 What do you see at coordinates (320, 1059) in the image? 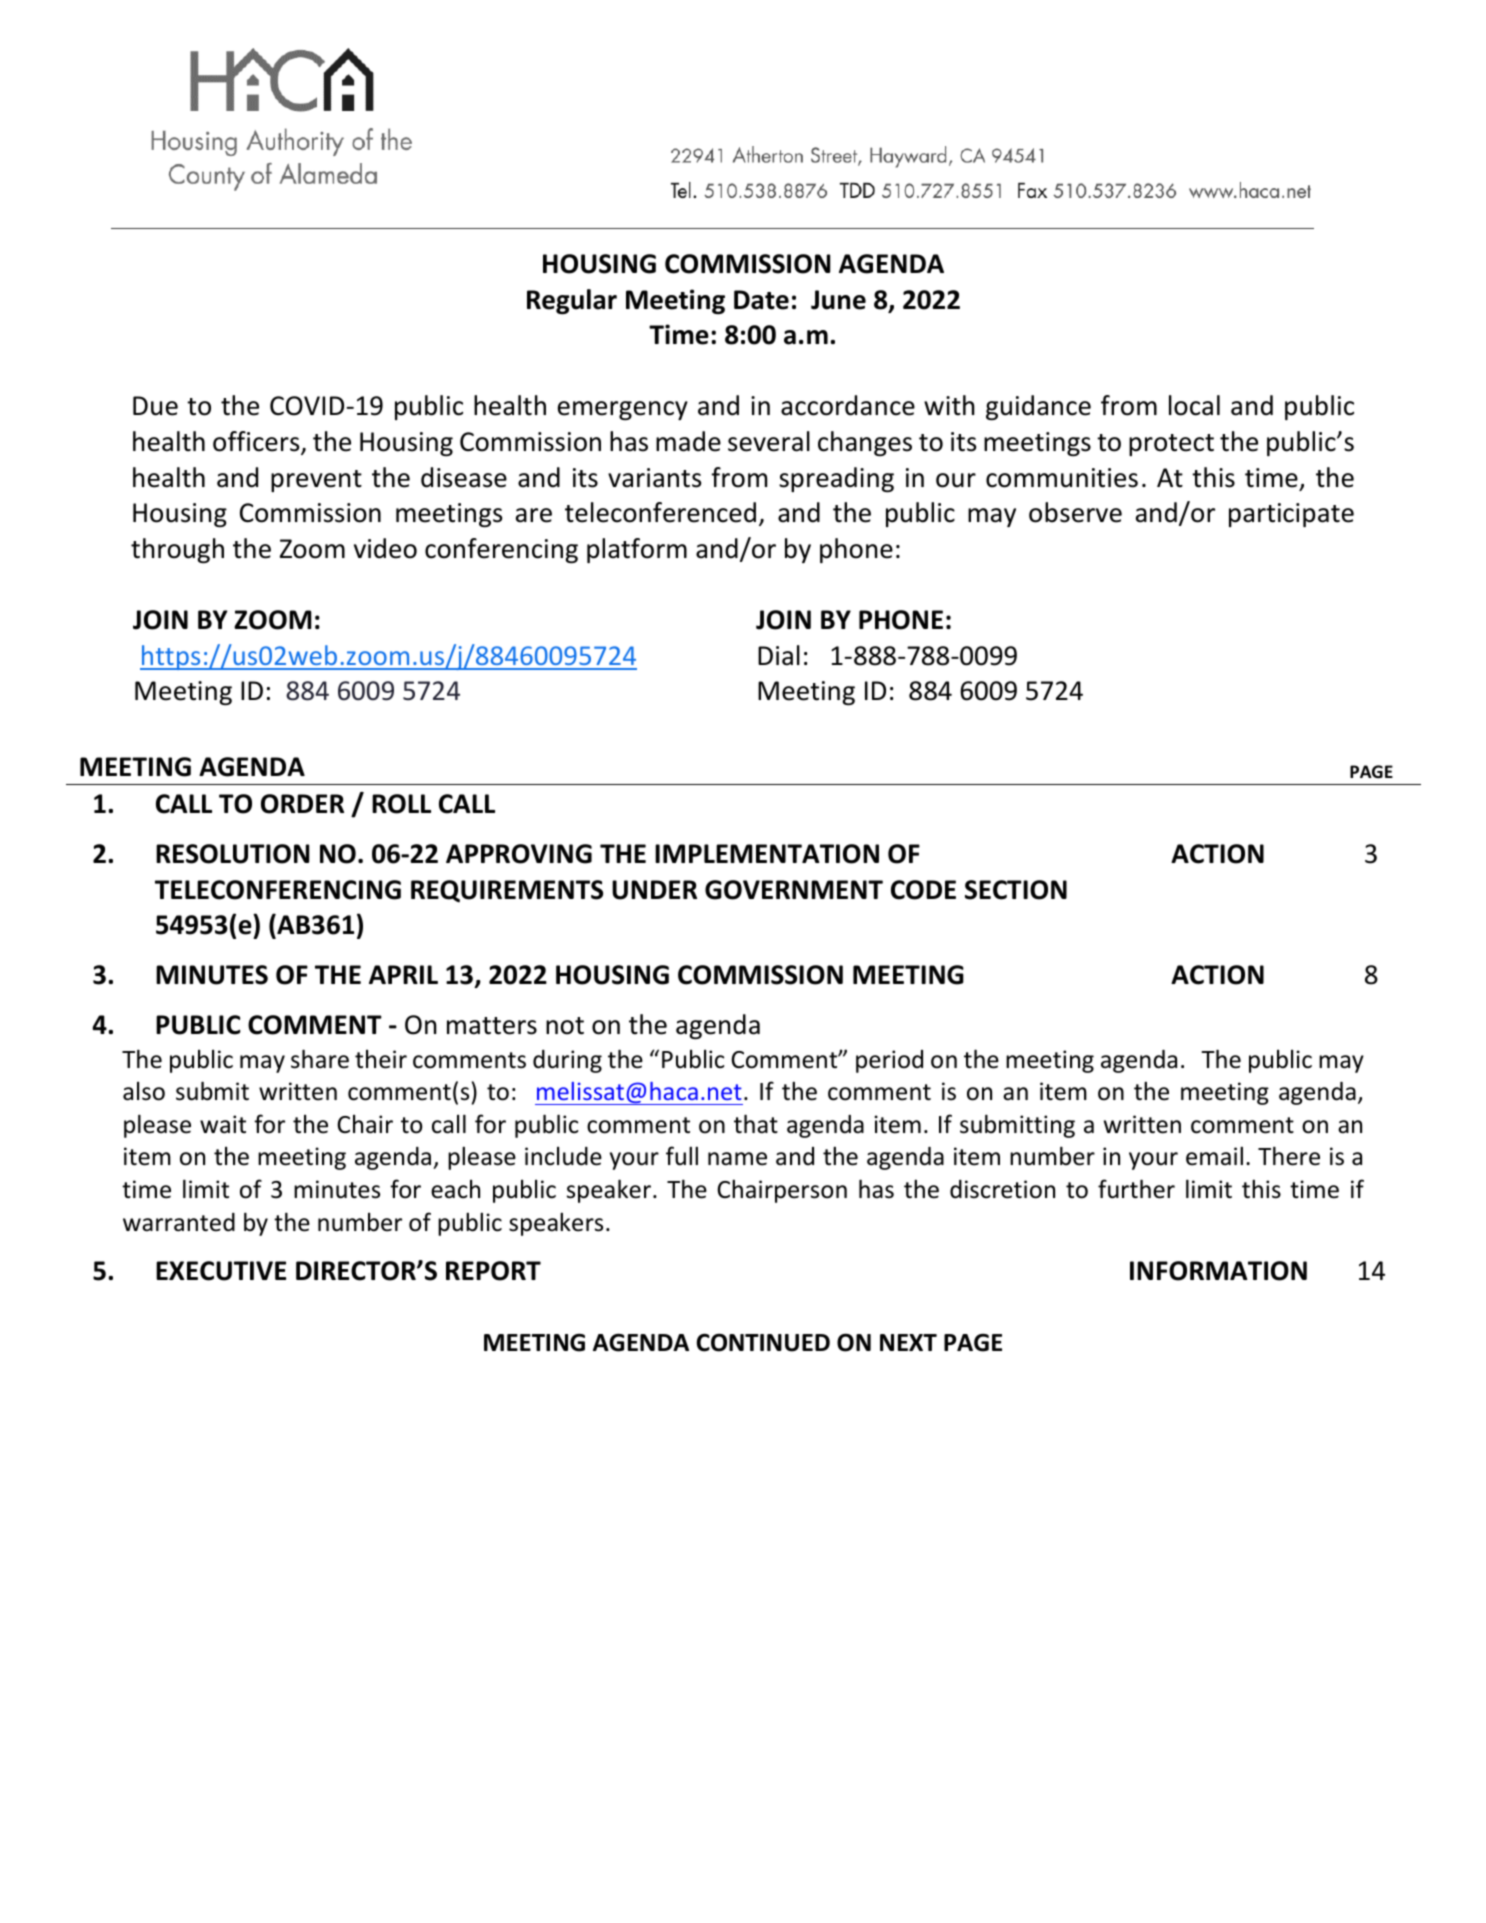
I see `share` at bounding box center [320, 1059].
